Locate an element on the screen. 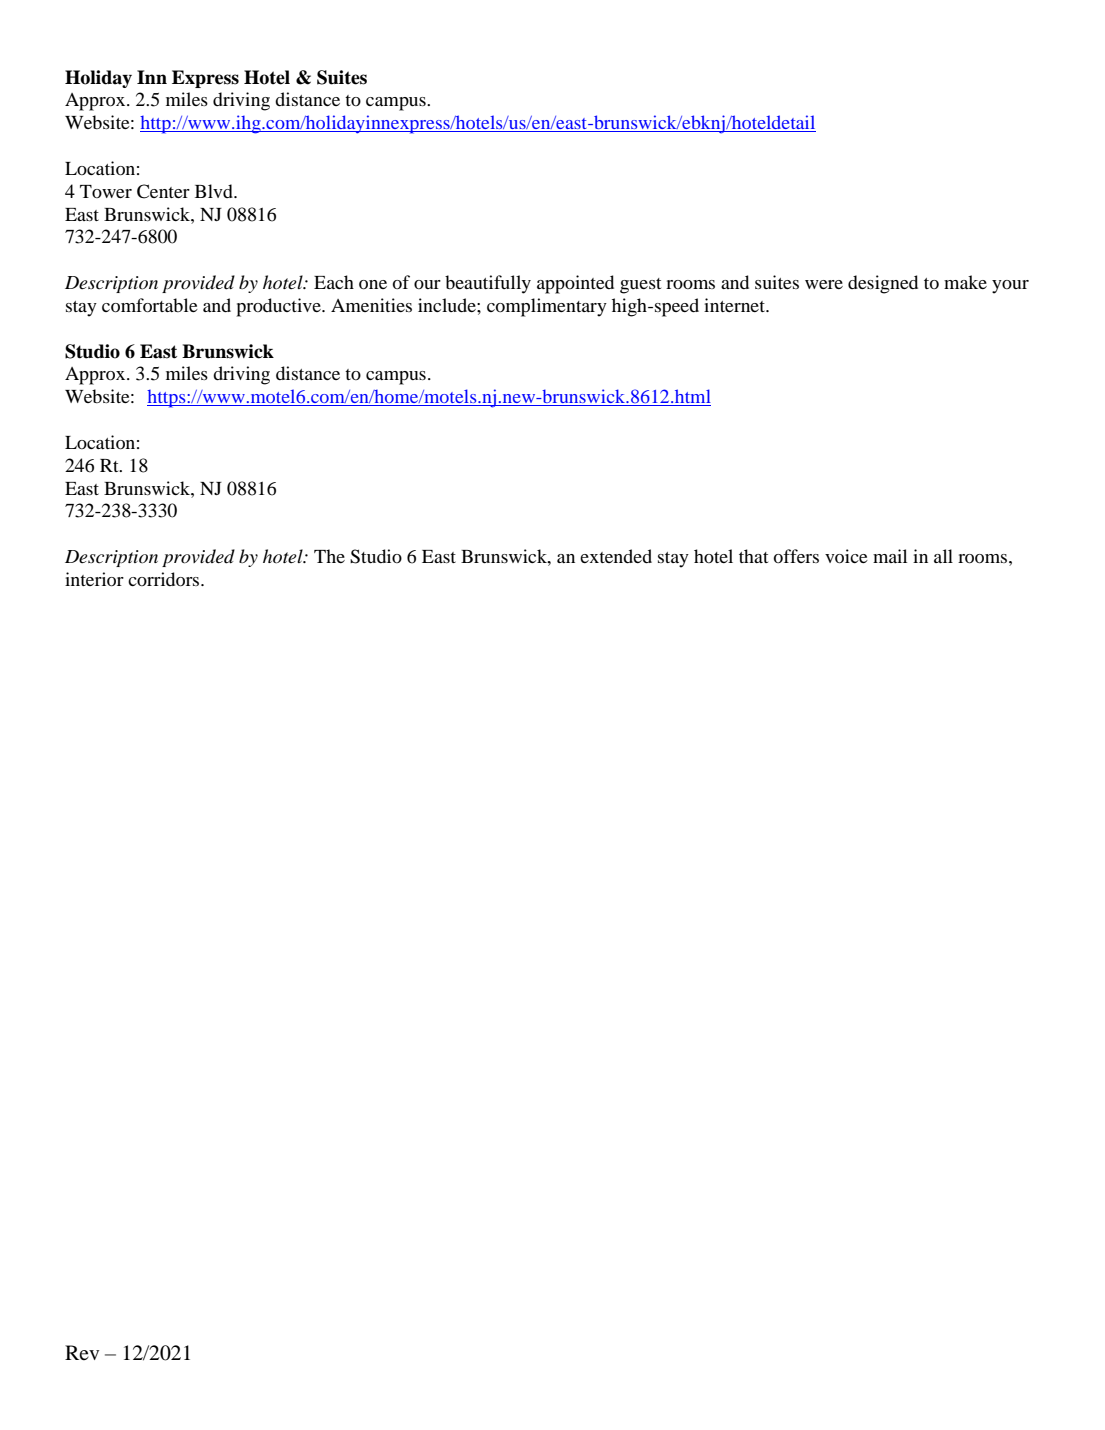  Rev is located at coordinates (82, 1352).
